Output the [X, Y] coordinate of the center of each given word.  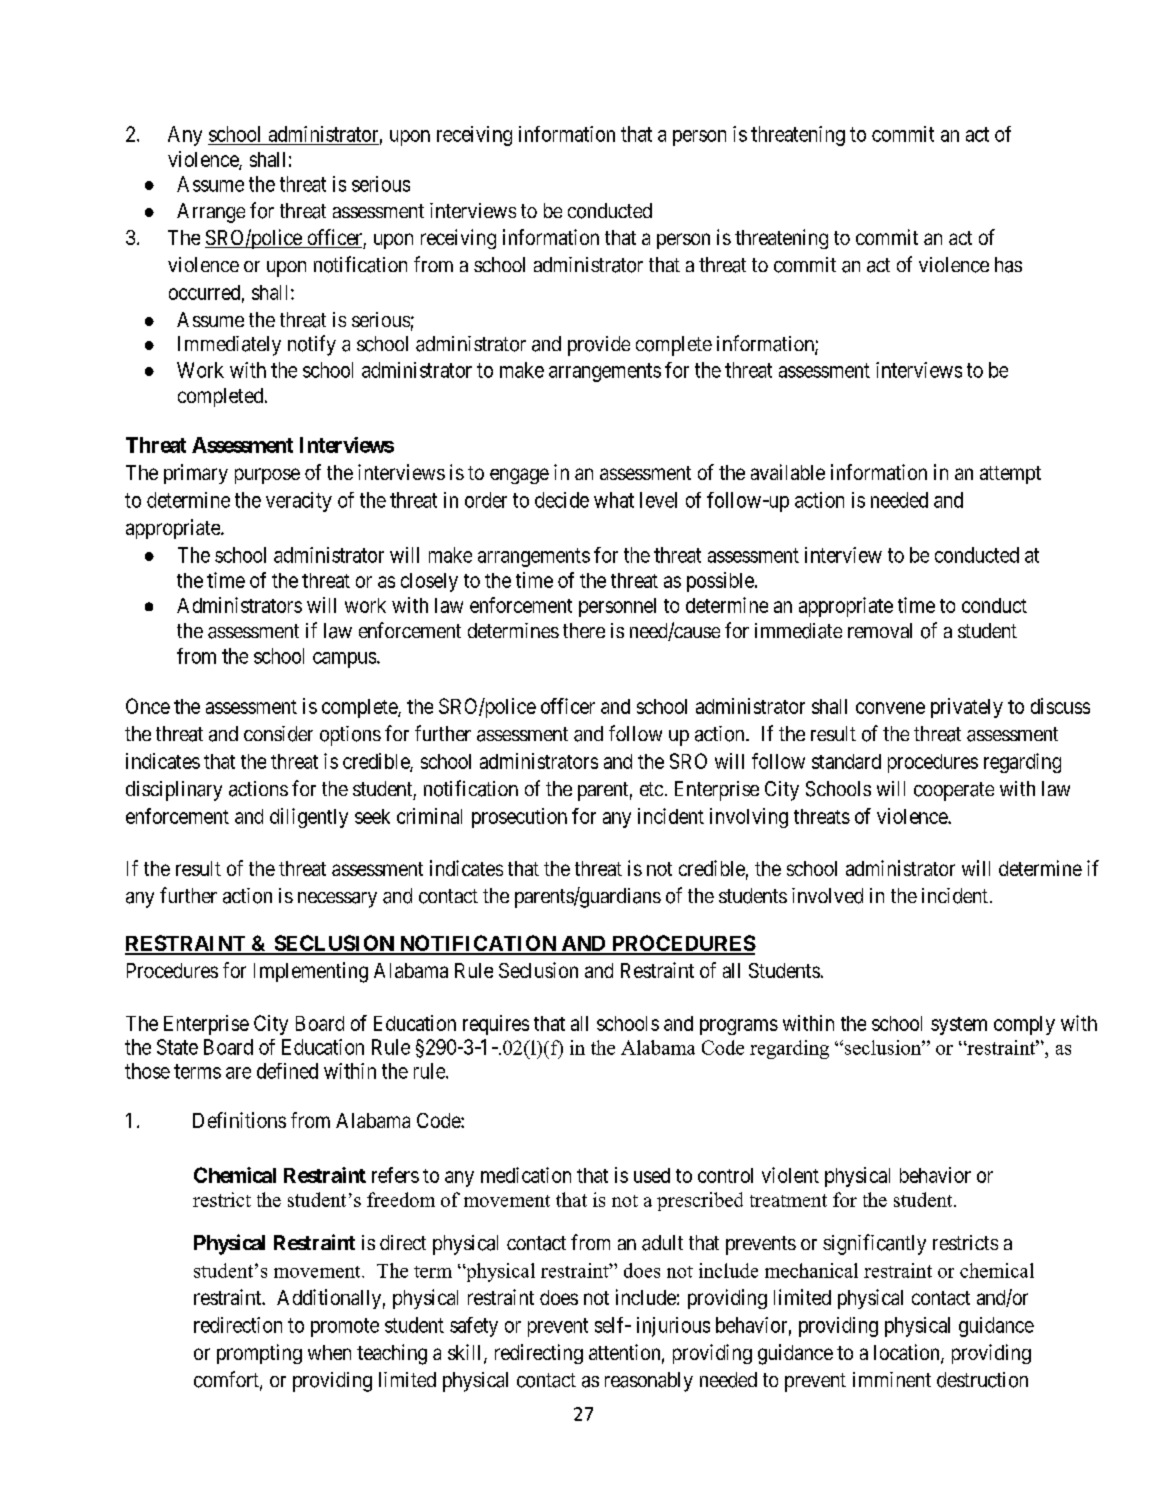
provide [599, 346]
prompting [259, 1354]
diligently [309, 818]
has [1008, 265]
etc [651, 789]
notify [312, 345]
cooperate [954, 791]
